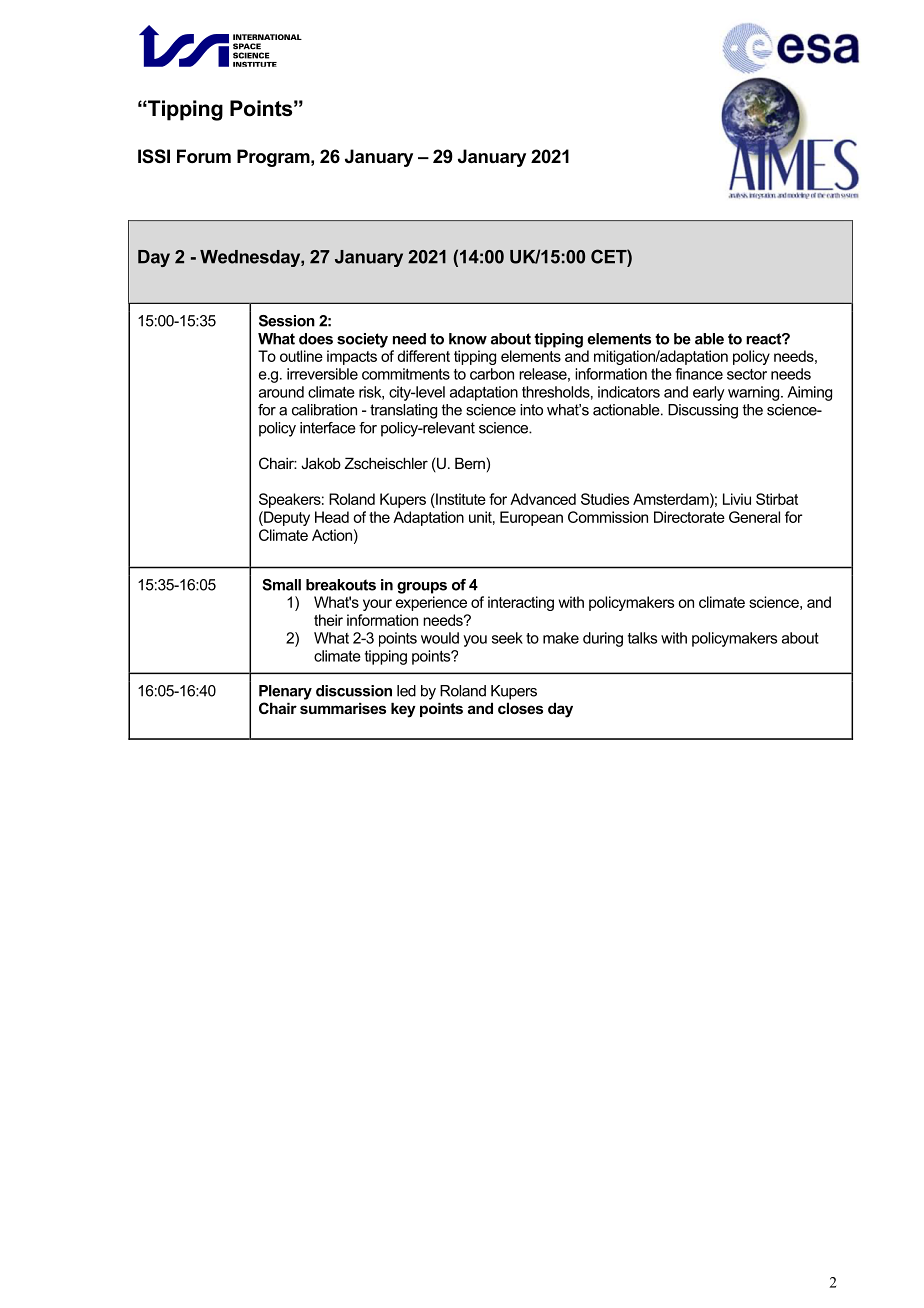 The image size is (924, 1308). I want to click on carbon, so click(492, 374).
